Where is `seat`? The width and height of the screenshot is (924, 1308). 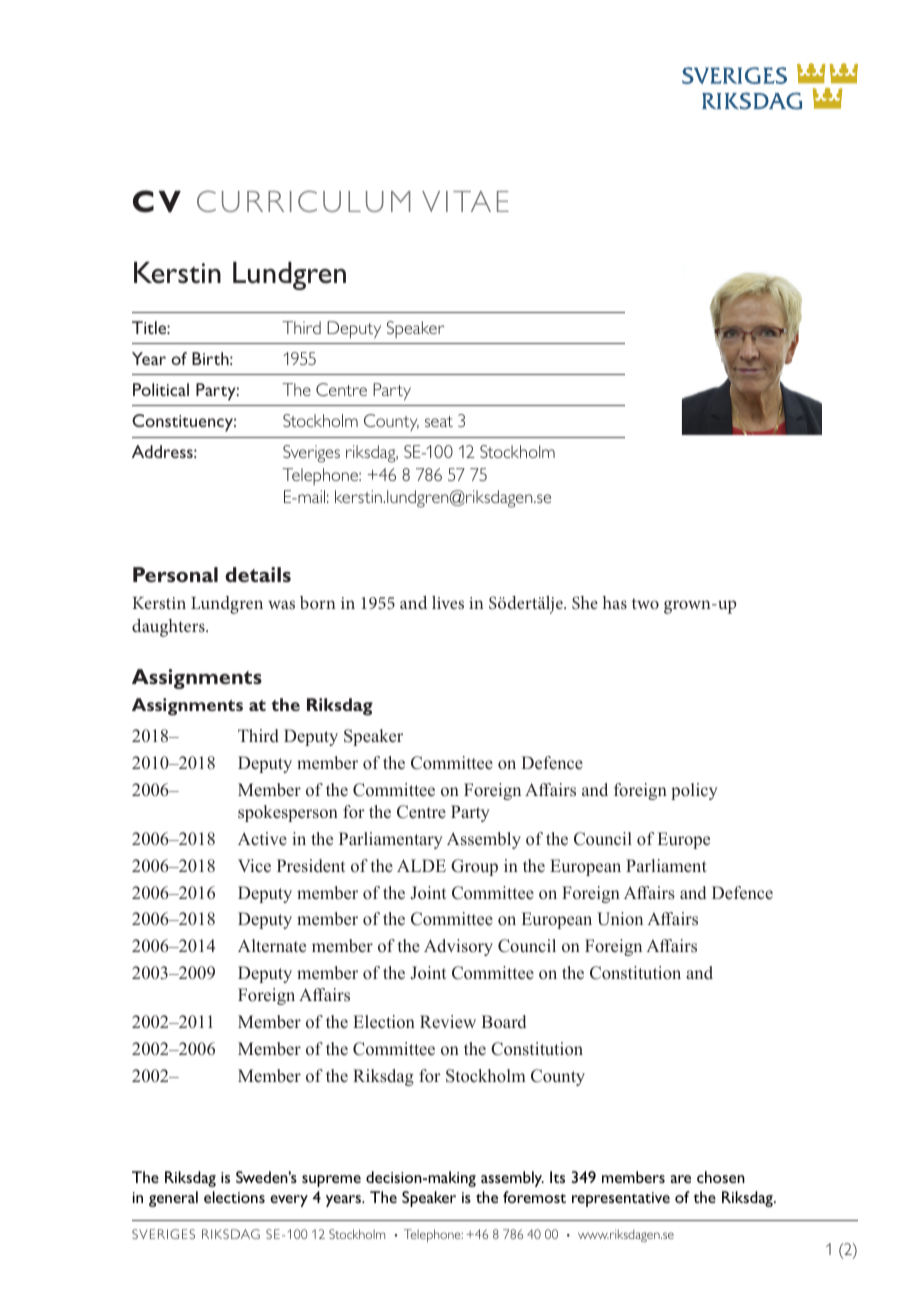 seat is located at coordinates (439, 421).
